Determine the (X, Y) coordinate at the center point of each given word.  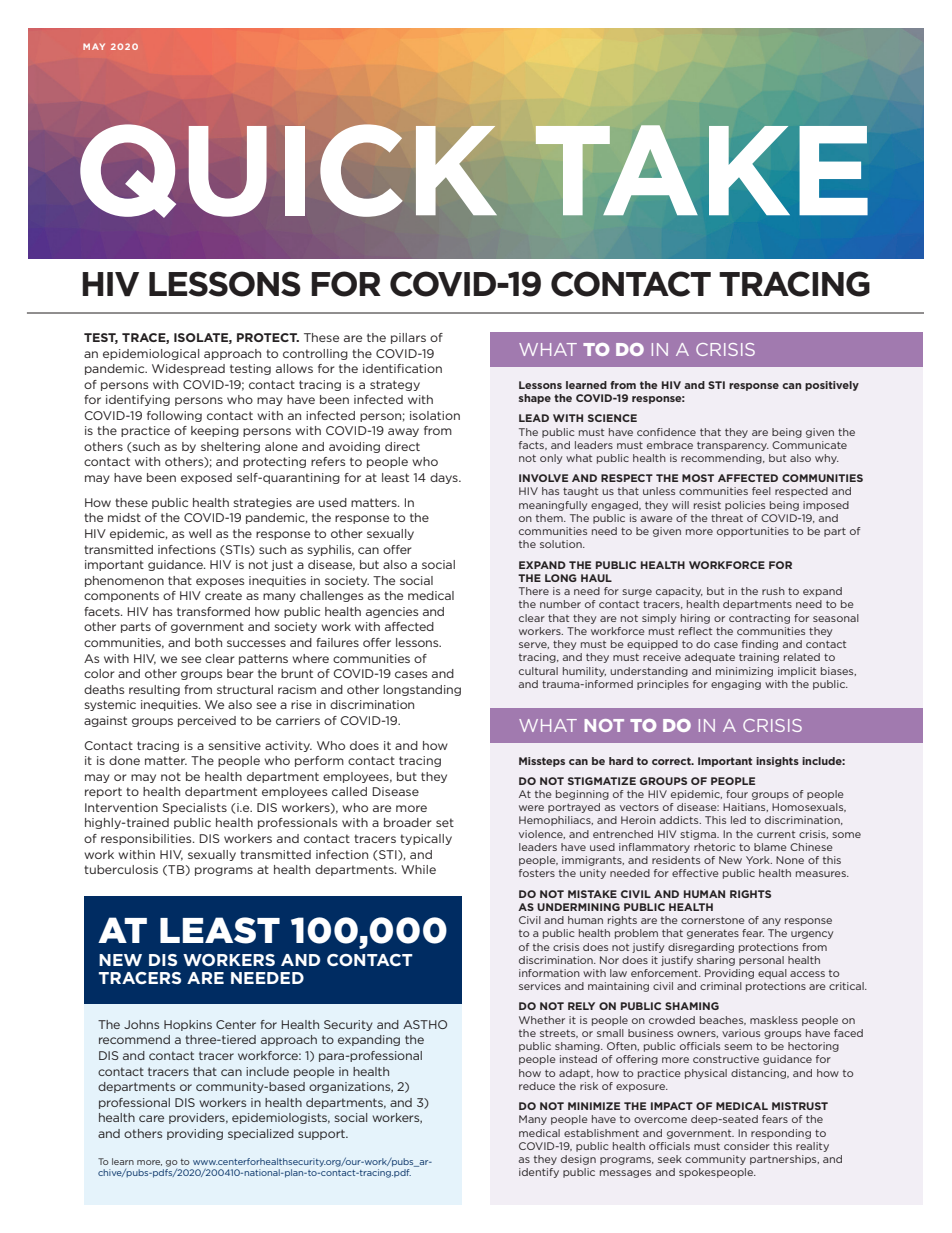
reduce (537, 1086)
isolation (435, 415)
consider (747, 1146)
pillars (408, 338)
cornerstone (713, 920)
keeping (215, 431)
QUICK (288, 171)
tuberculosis (121, 869)
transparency (733, 446)
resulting (154, 690)
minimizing (744, 672)
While (418, 869)
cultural (538, 671)
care (151, 1118)
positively (832, 386)
